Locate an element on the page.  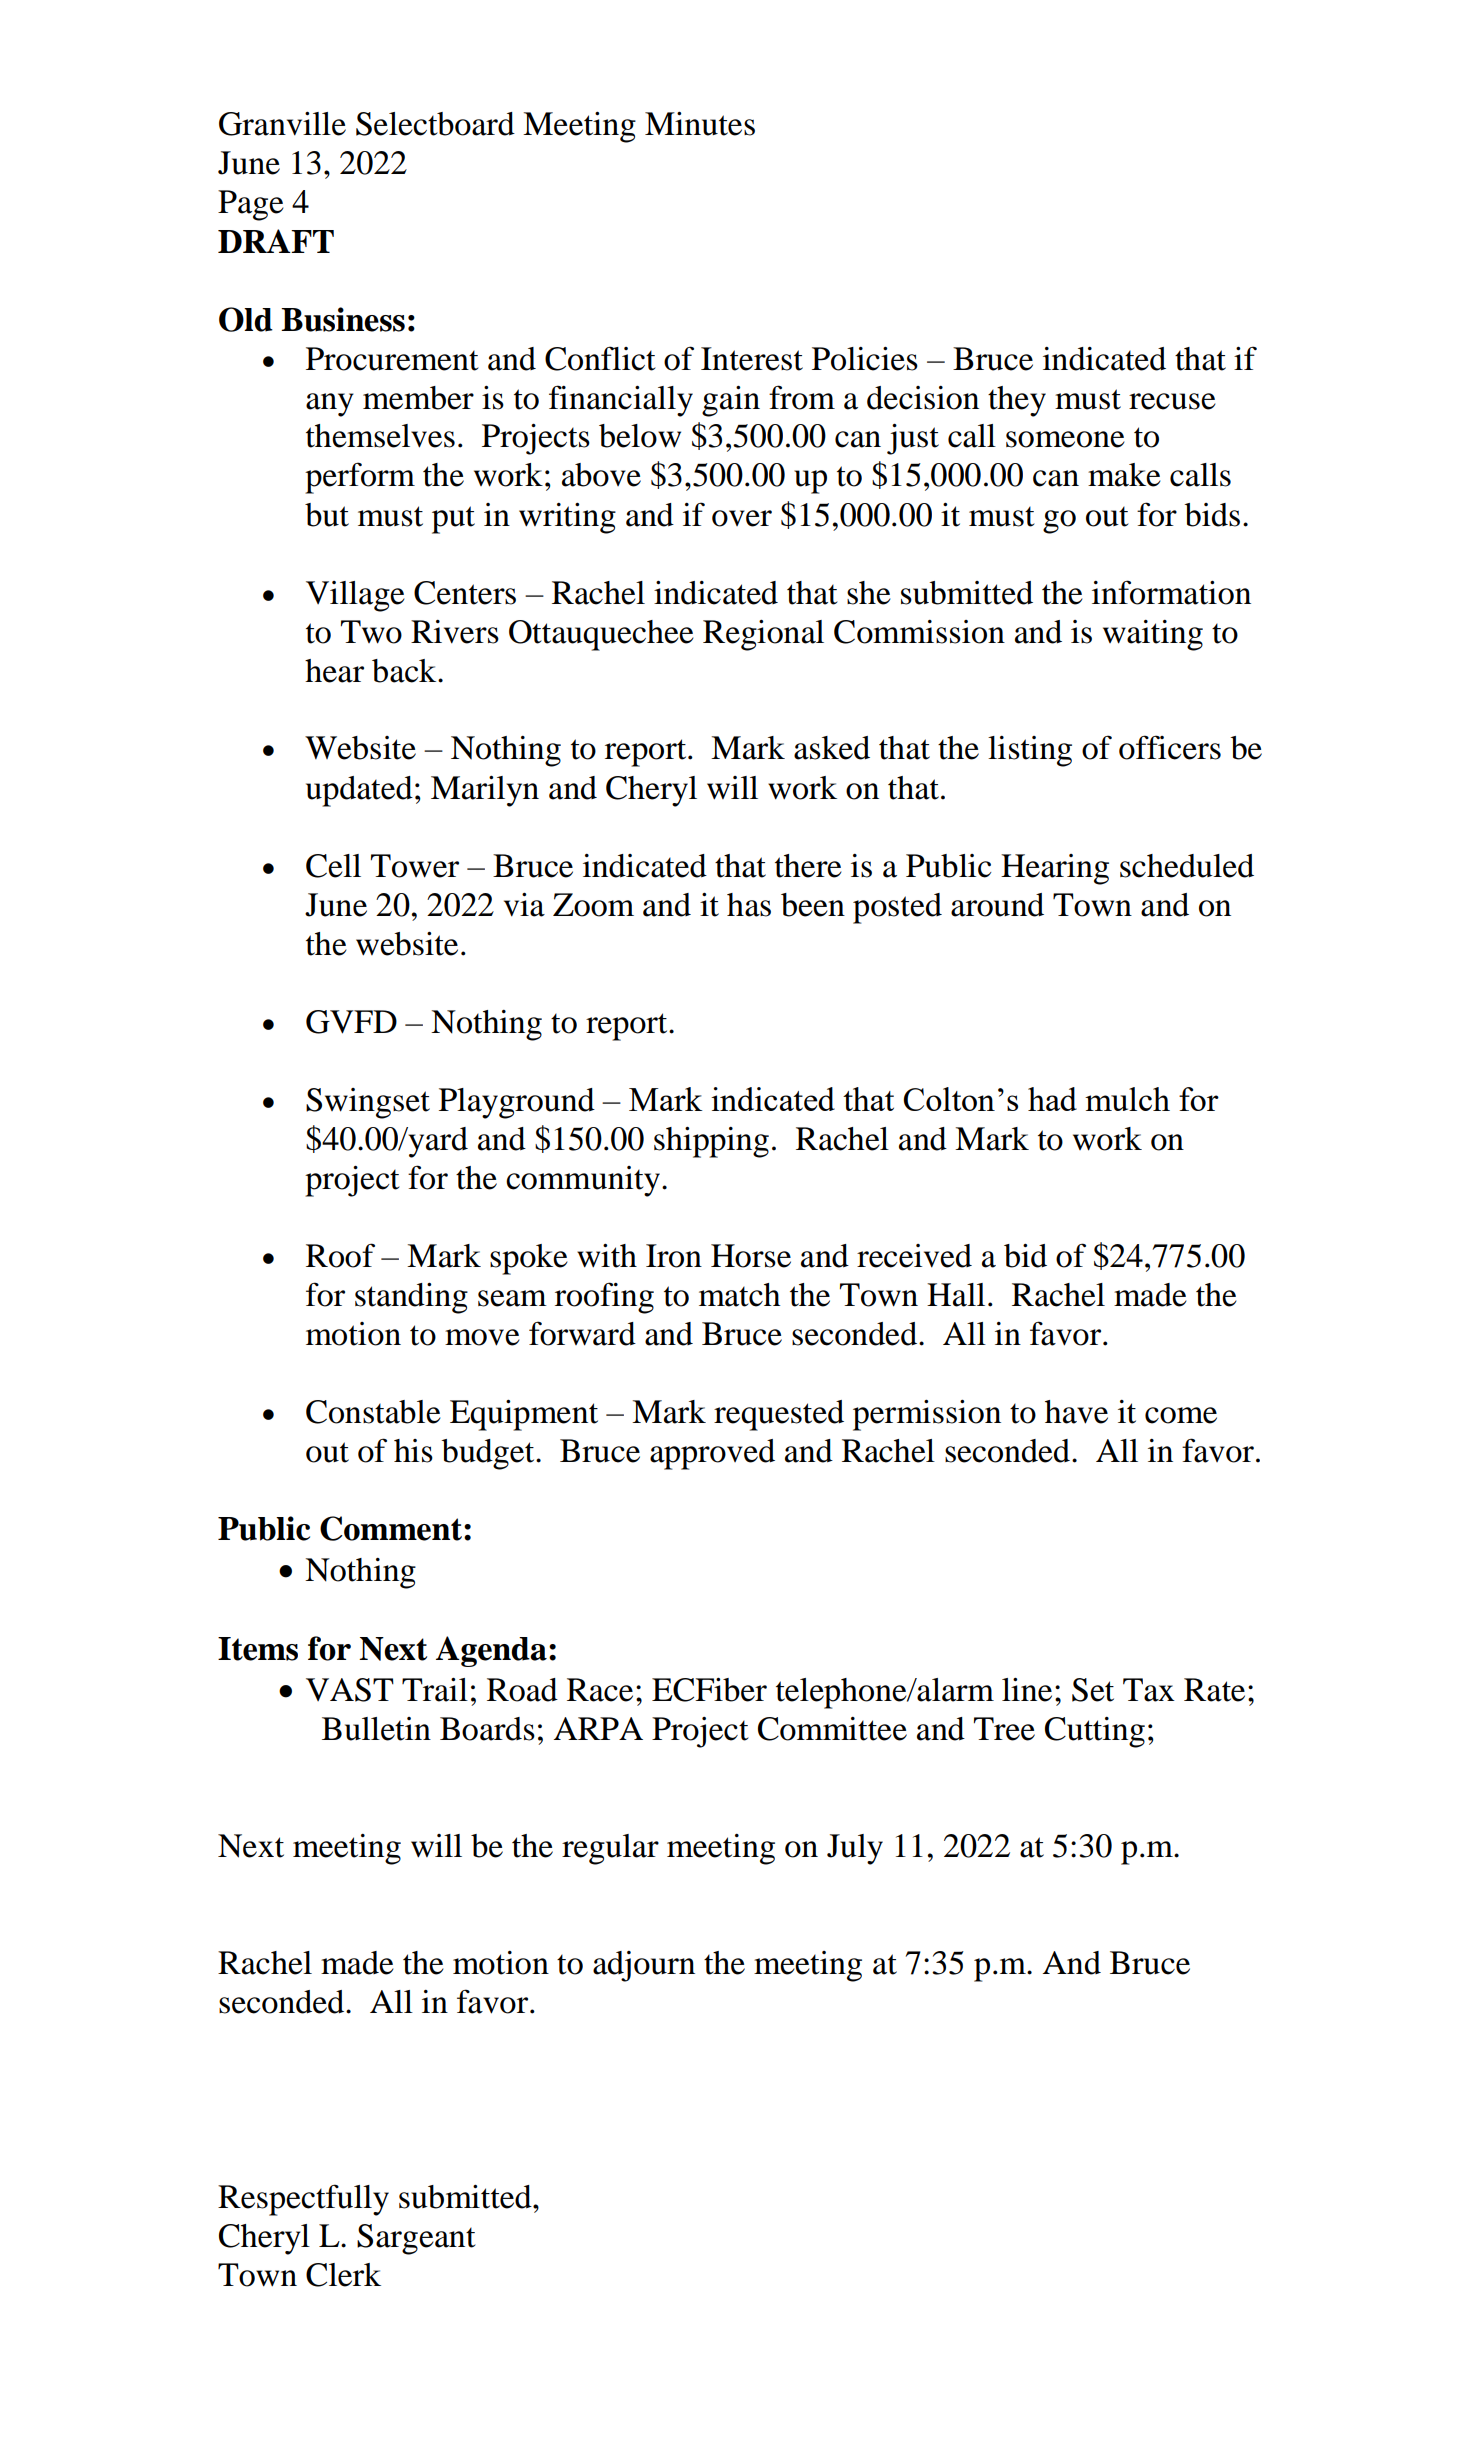
recuse is located at coordinates (1172, 401).
